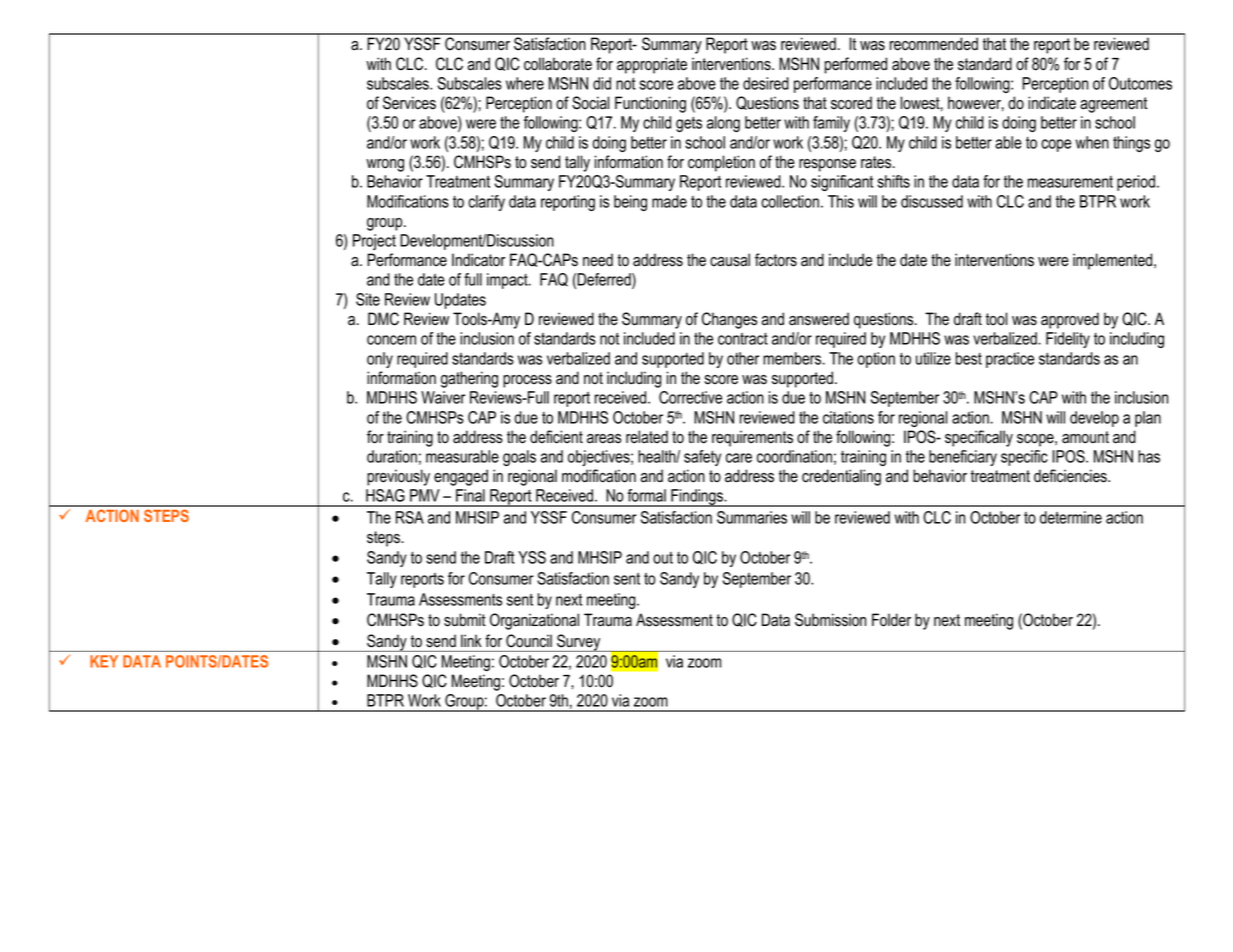 The width and height of the screenshot is (1233, 952). I want to click on recommended, so click(934, 44).
